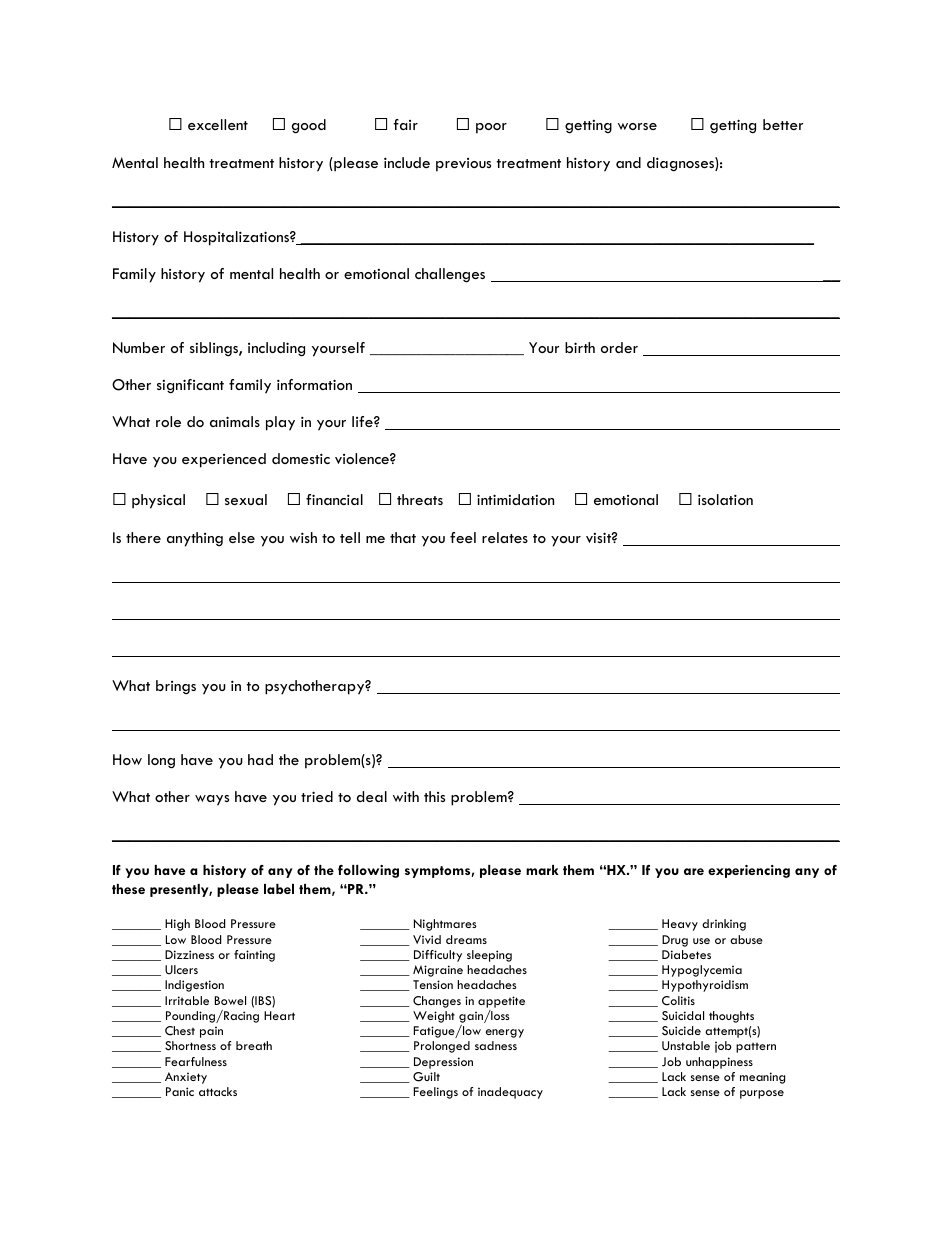  I want to click on Depression, so click(443, 1063).
